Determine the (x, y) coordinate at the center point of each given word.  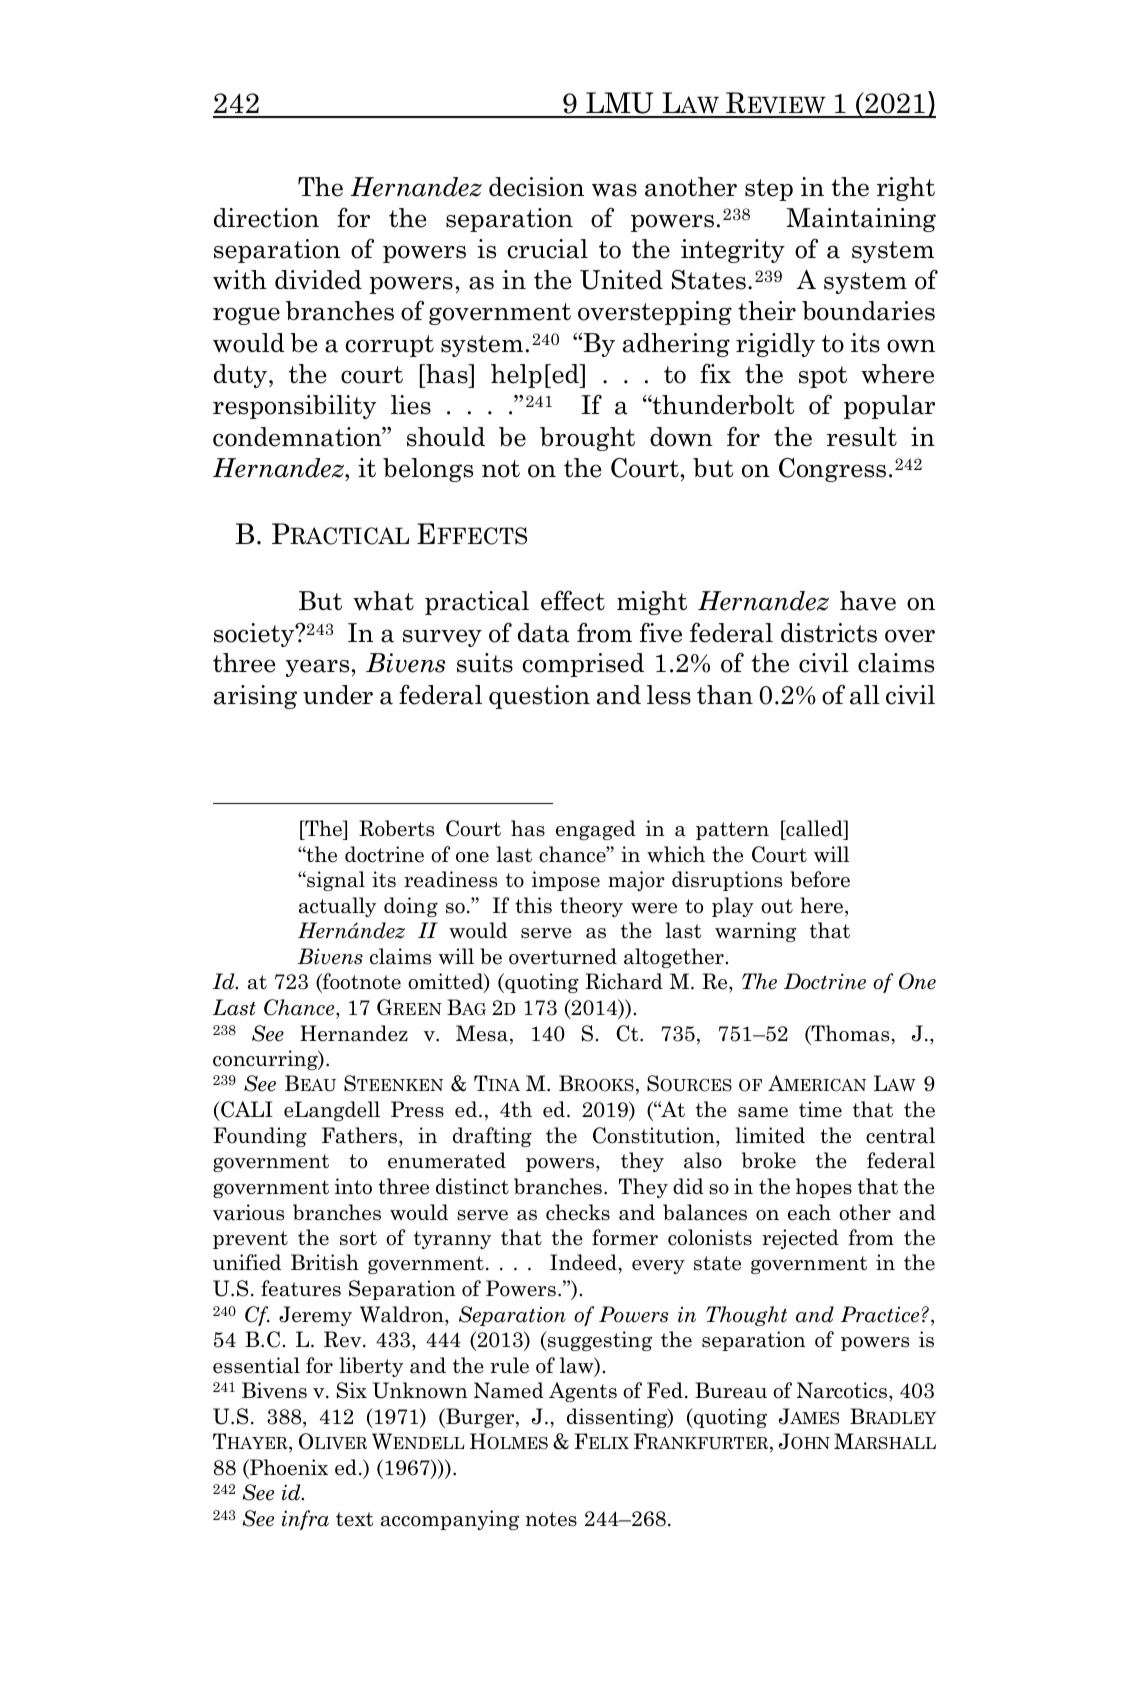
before (820, 879)
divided (318, 280)
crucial (547, 249)
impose (566, 881)
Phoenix (288, 1467)
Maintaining (861, 220)
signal (335, 881)
